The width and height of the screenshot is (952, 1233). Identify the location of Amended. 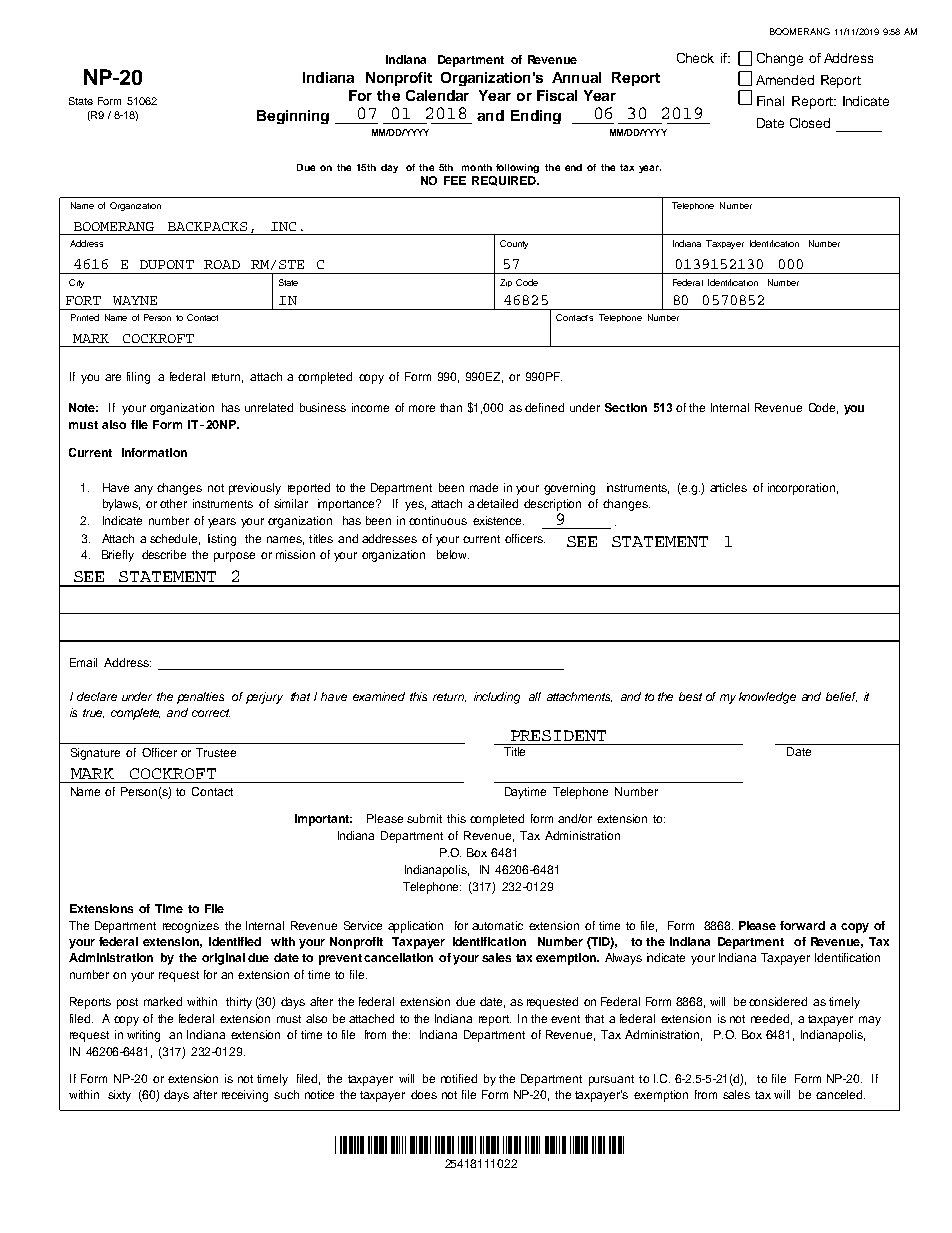
(785, 80).
